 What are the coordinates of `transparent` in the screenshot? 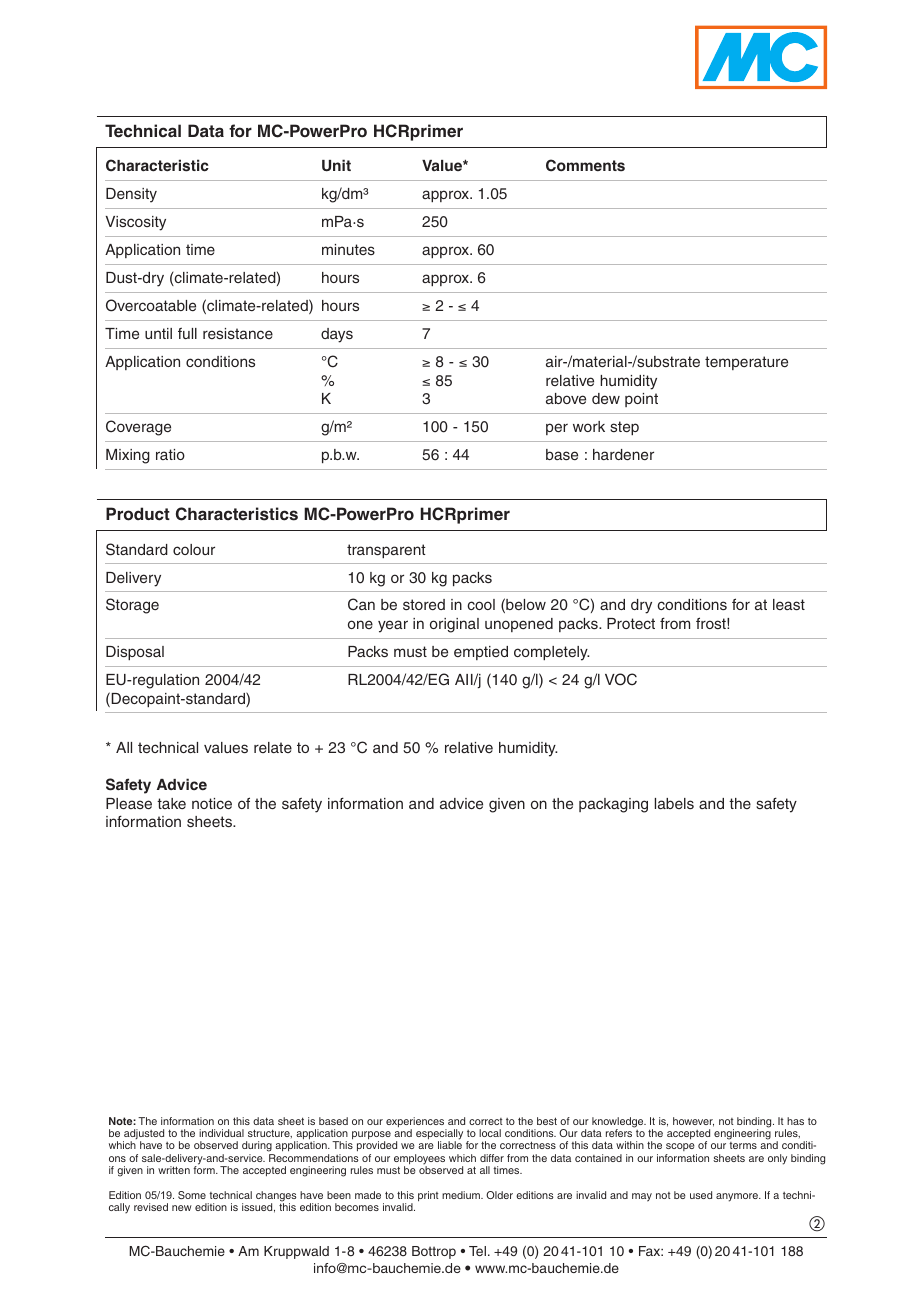 It's located at (386, 551).
